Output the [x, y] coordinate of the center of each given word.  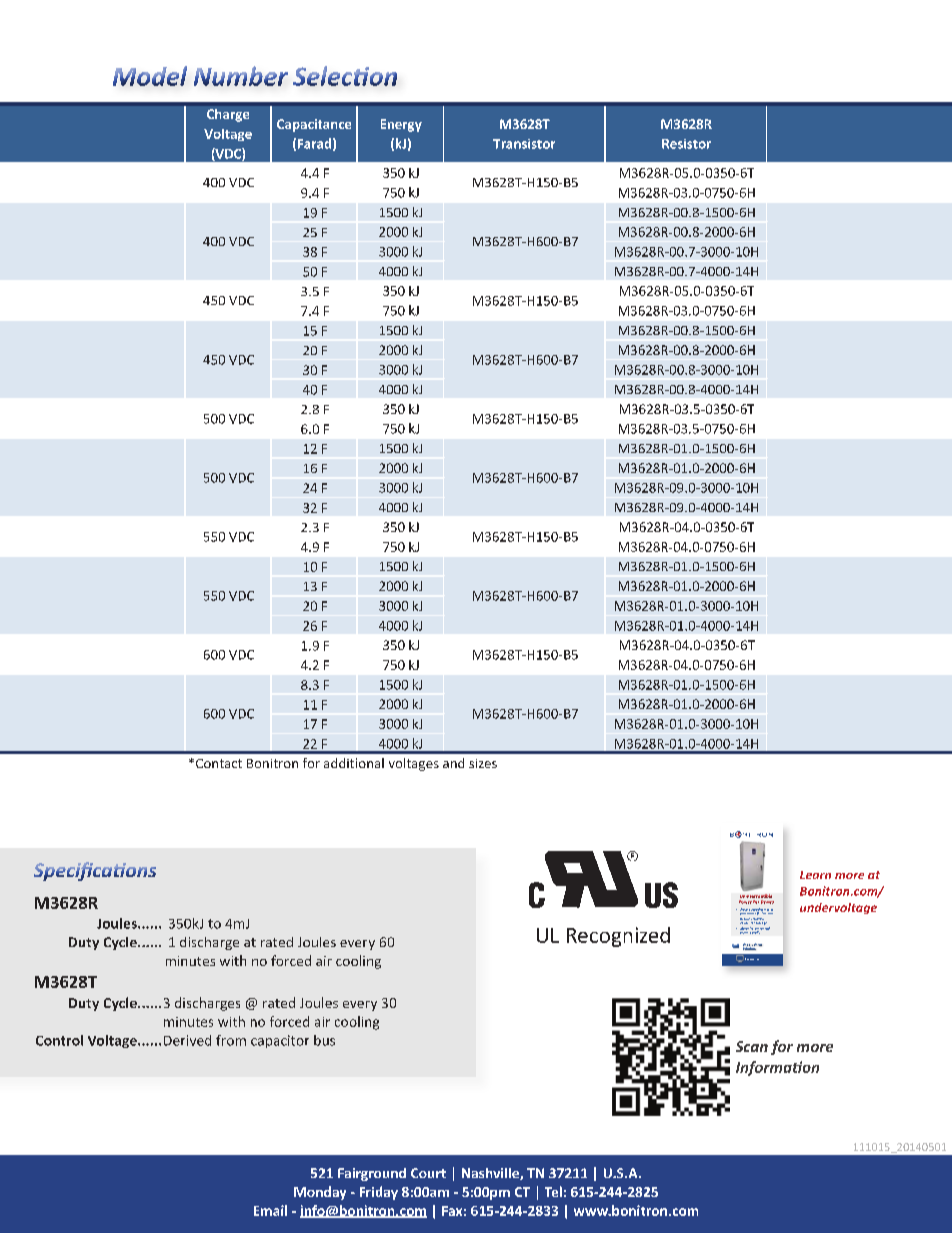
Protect [745, 909]
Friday [379, 1193]
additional [354, 763]
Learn [815, 875]
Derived [187, 1040]
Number [241, 76]
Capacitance [314, 125]
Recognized [618, 937]
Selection [345, 76]
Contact [217, 763]
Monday [320, 1193]
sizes [483, 763]
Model [150, 76]
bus [324, 1040]
